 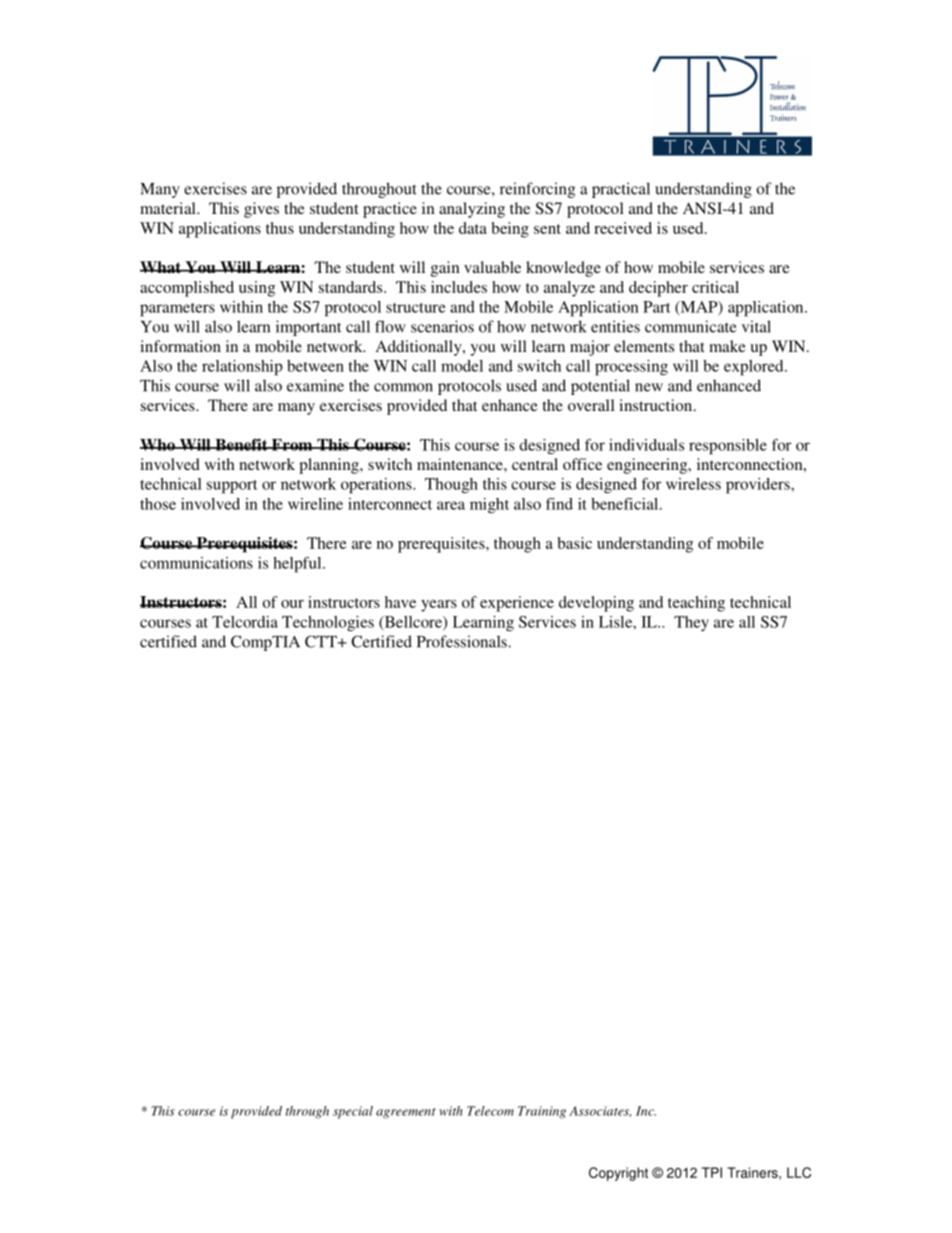 What do you see at coordinates (232, 487) in the image?
I see `support` at bounding box center [232, 487].
